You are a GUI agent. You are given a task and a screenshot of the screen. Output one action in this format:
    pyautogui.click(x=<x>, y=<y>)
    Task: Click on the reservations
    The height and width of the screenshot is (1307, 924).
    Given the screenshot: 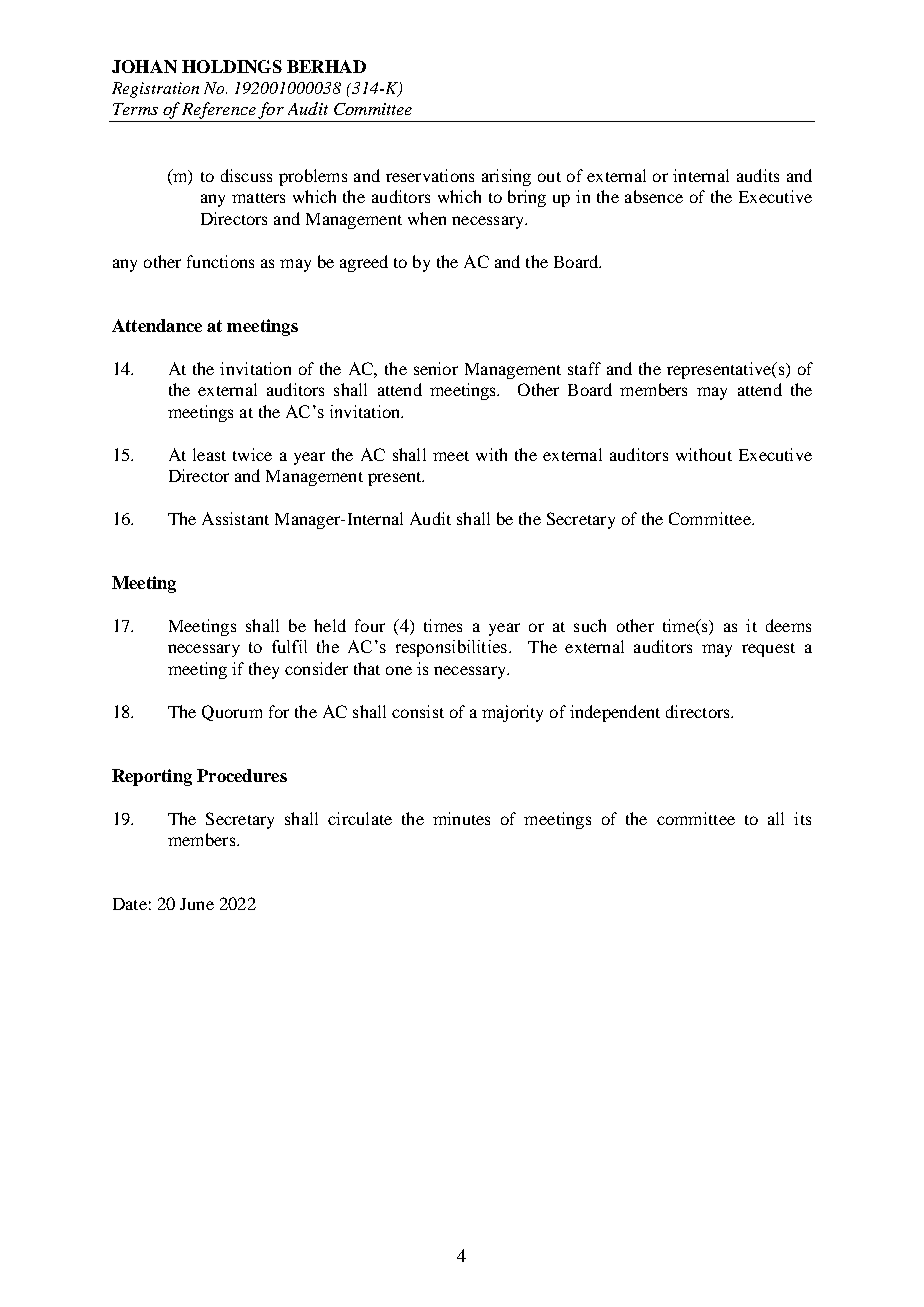 What is the action you would take?
    pyautogui.click(x=430, y=175)
